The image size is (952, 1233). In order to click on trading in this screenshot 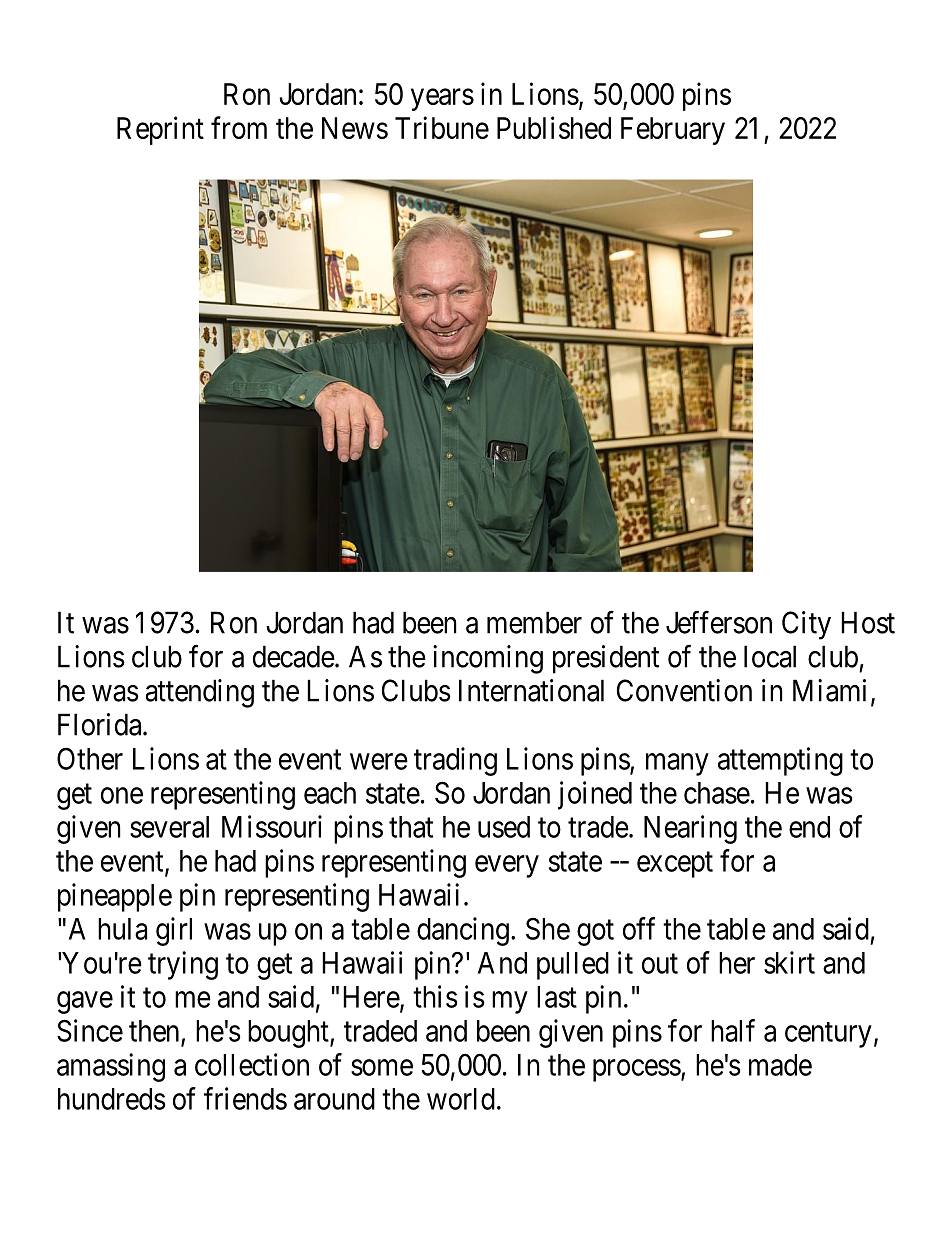, I will do `click(455, 761)`.
